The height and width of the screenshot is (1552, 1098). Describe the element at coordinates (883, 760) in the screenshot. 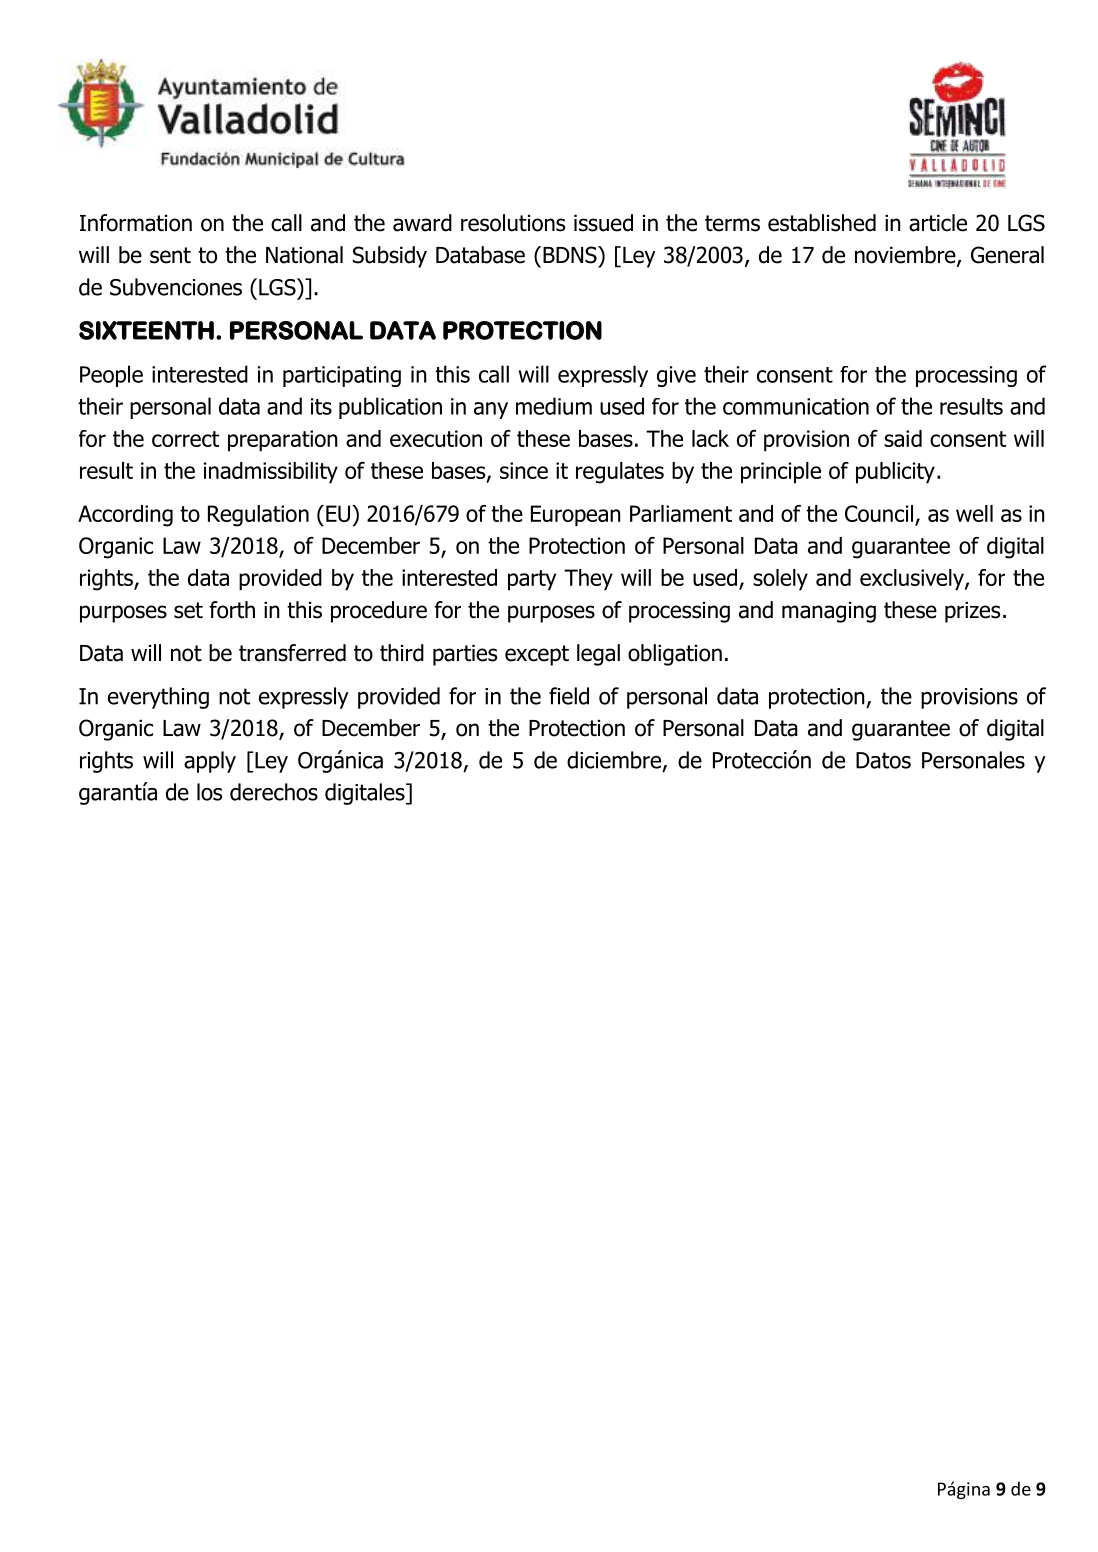

I see `Datos` at that location.
